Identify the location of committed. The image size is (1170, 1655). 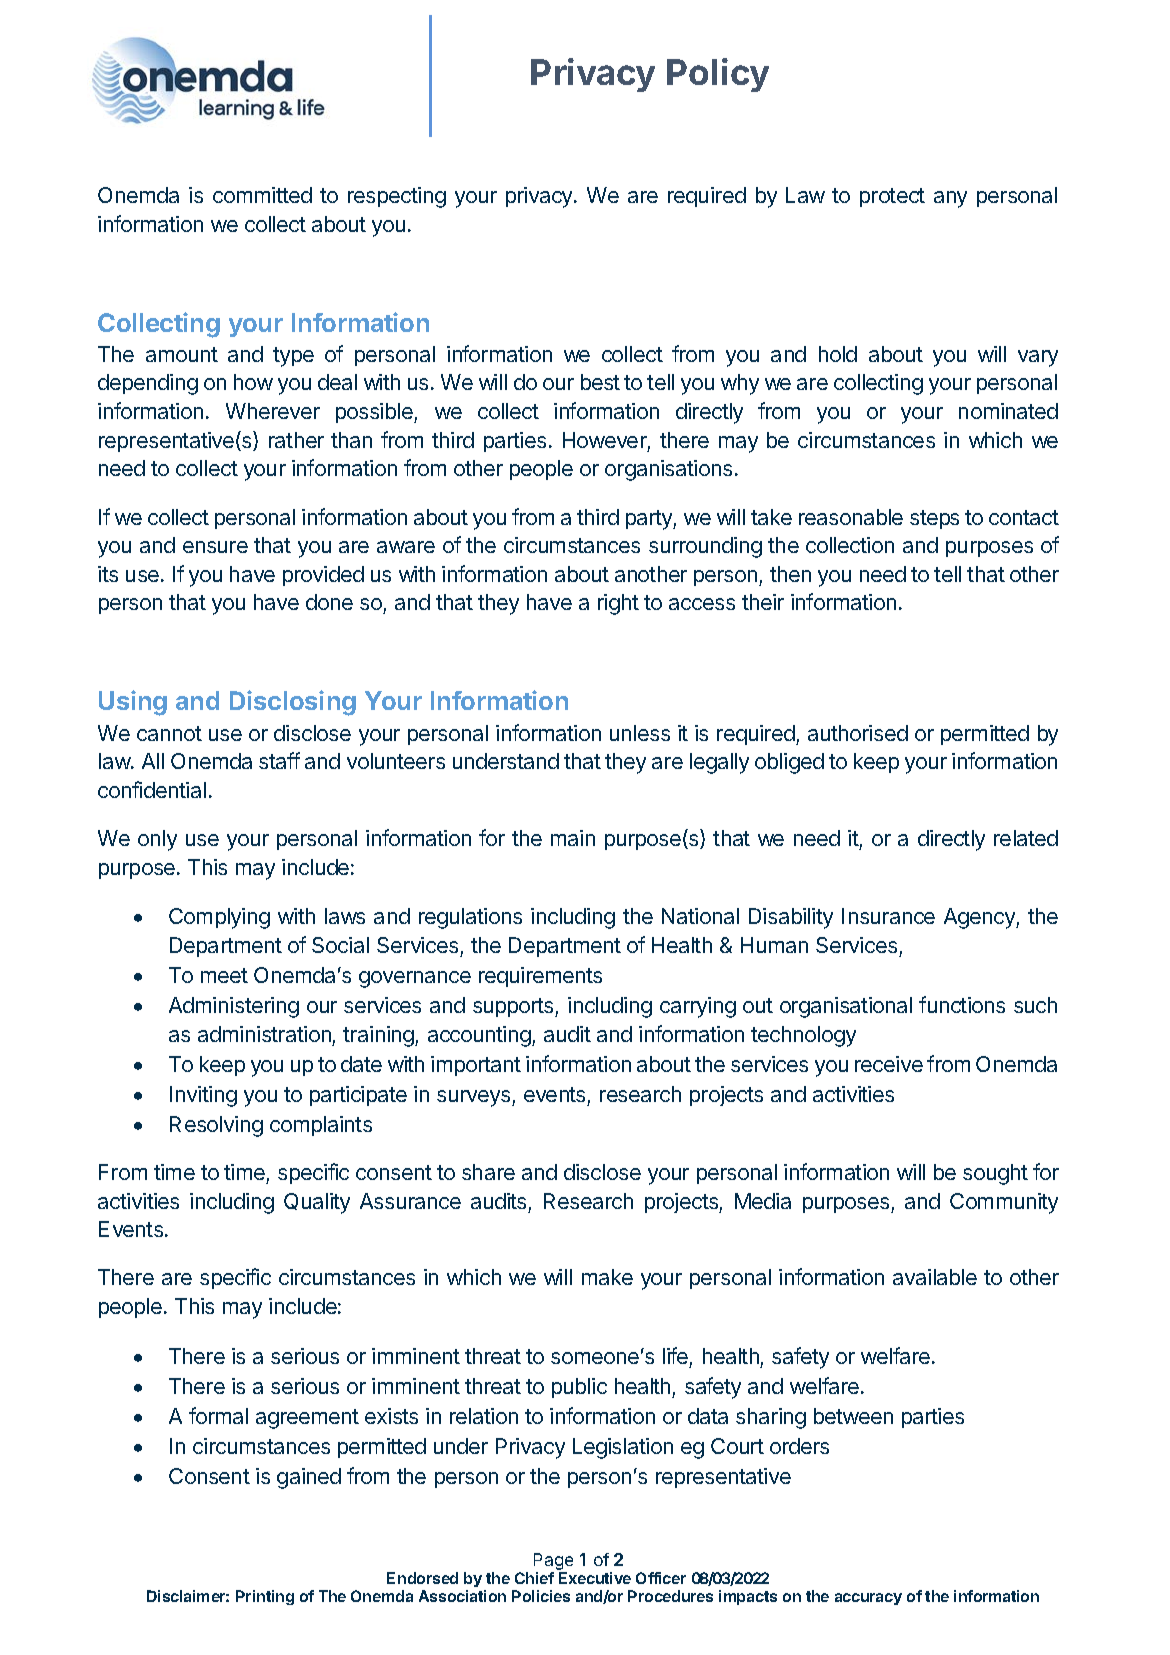
(262, 195).
